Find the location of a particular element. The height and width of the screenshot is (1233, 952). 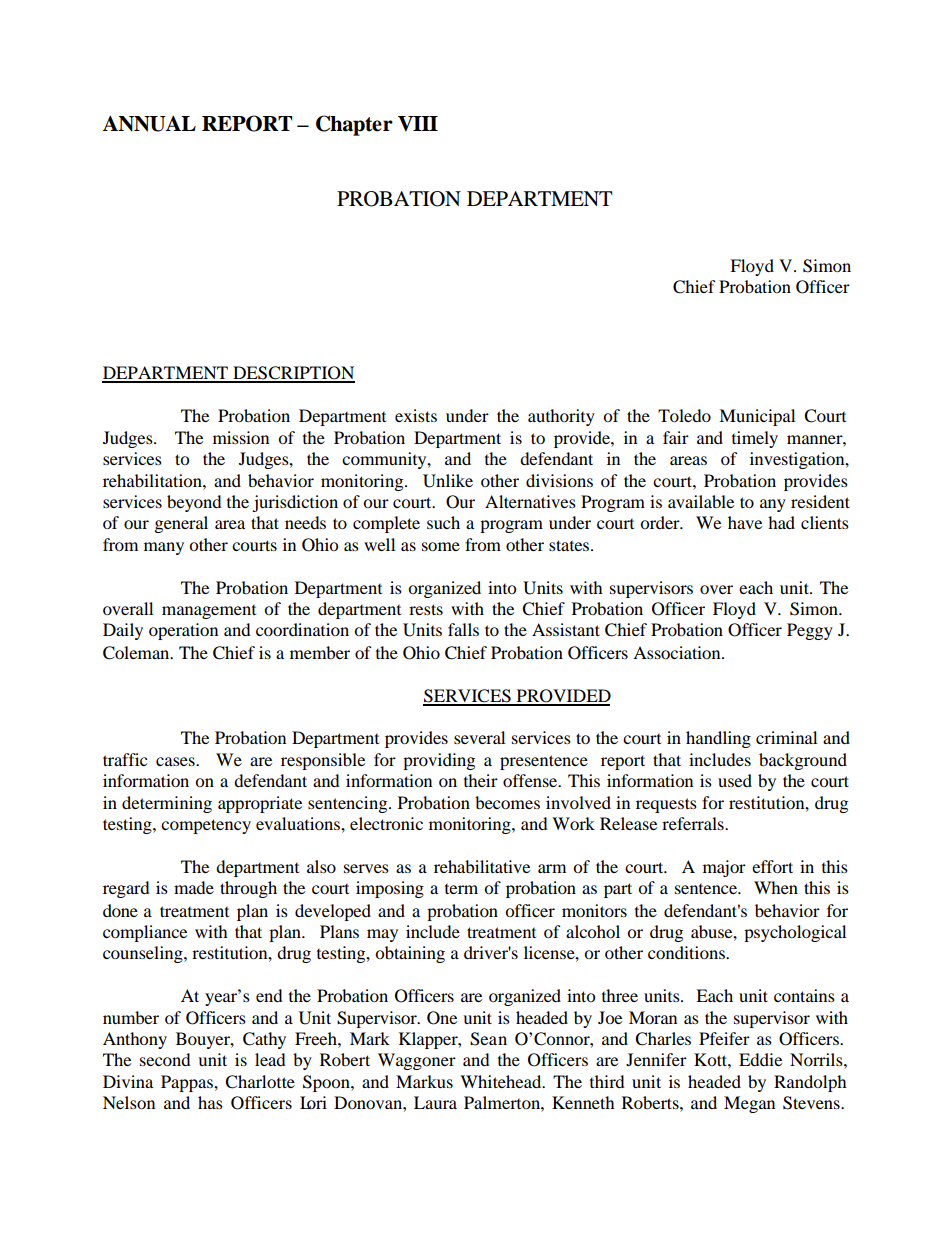

Municipal is located at coordinates (757, 417).
